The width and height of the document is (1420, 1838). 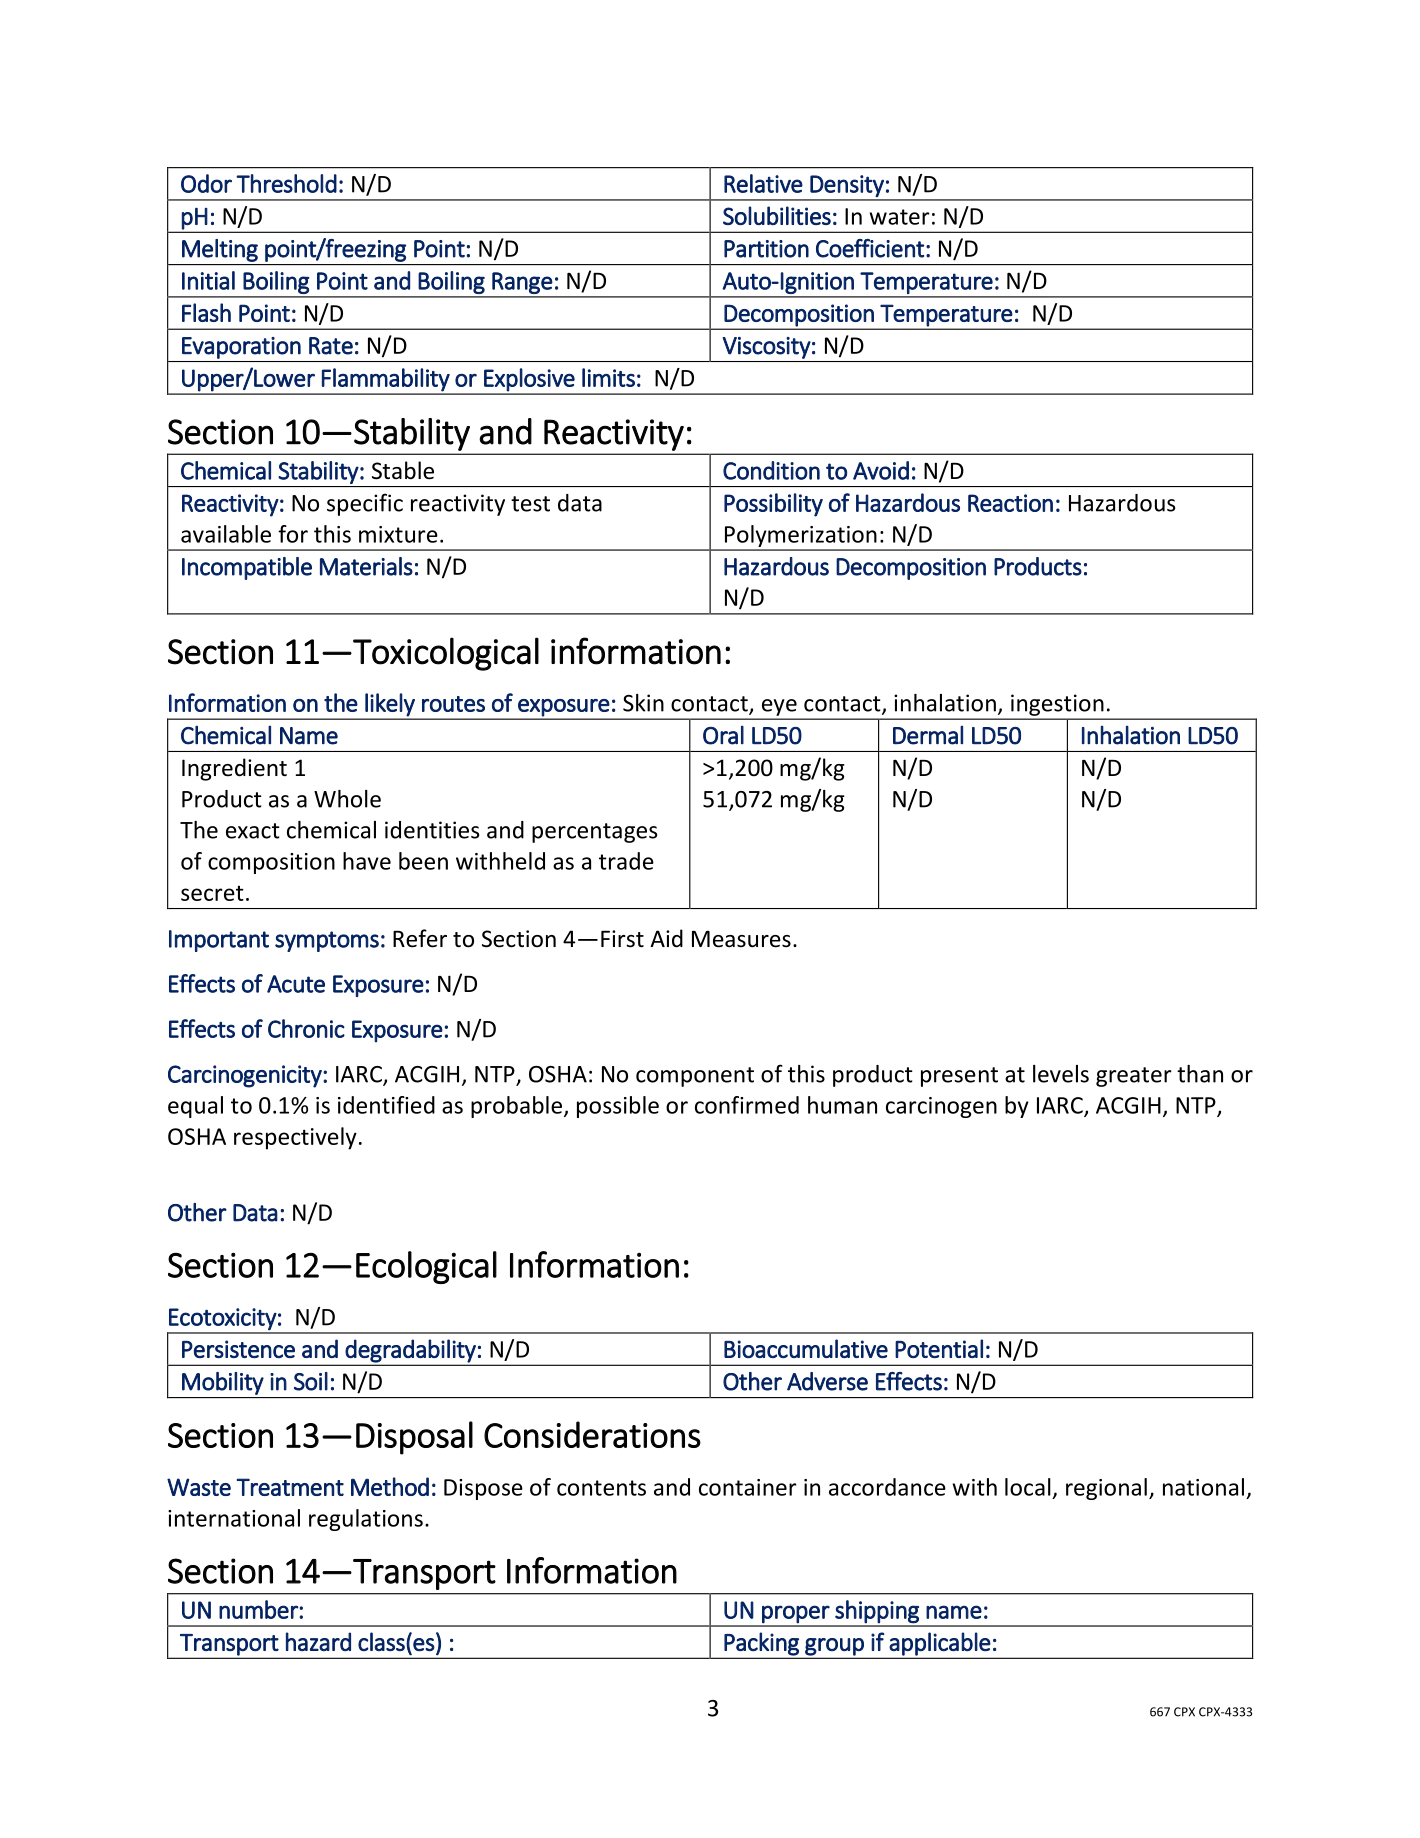 I want to click on water, so click(x=899, y=217).
